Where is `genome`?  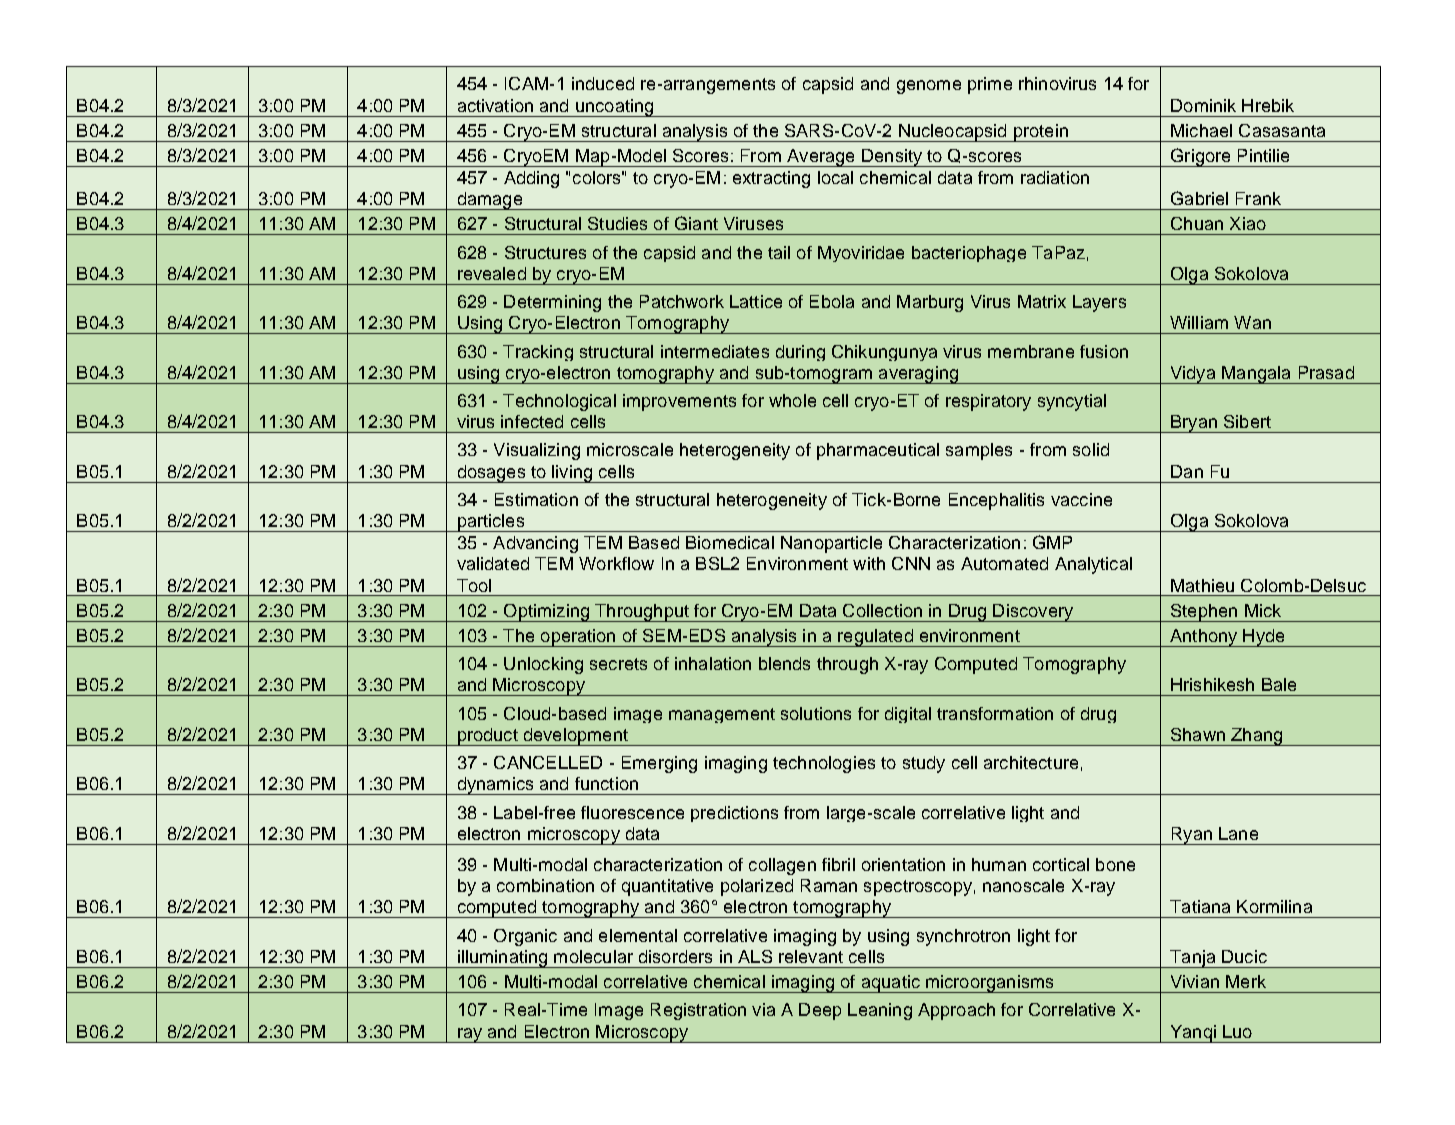 genome is located at coordinates (929, 87).
